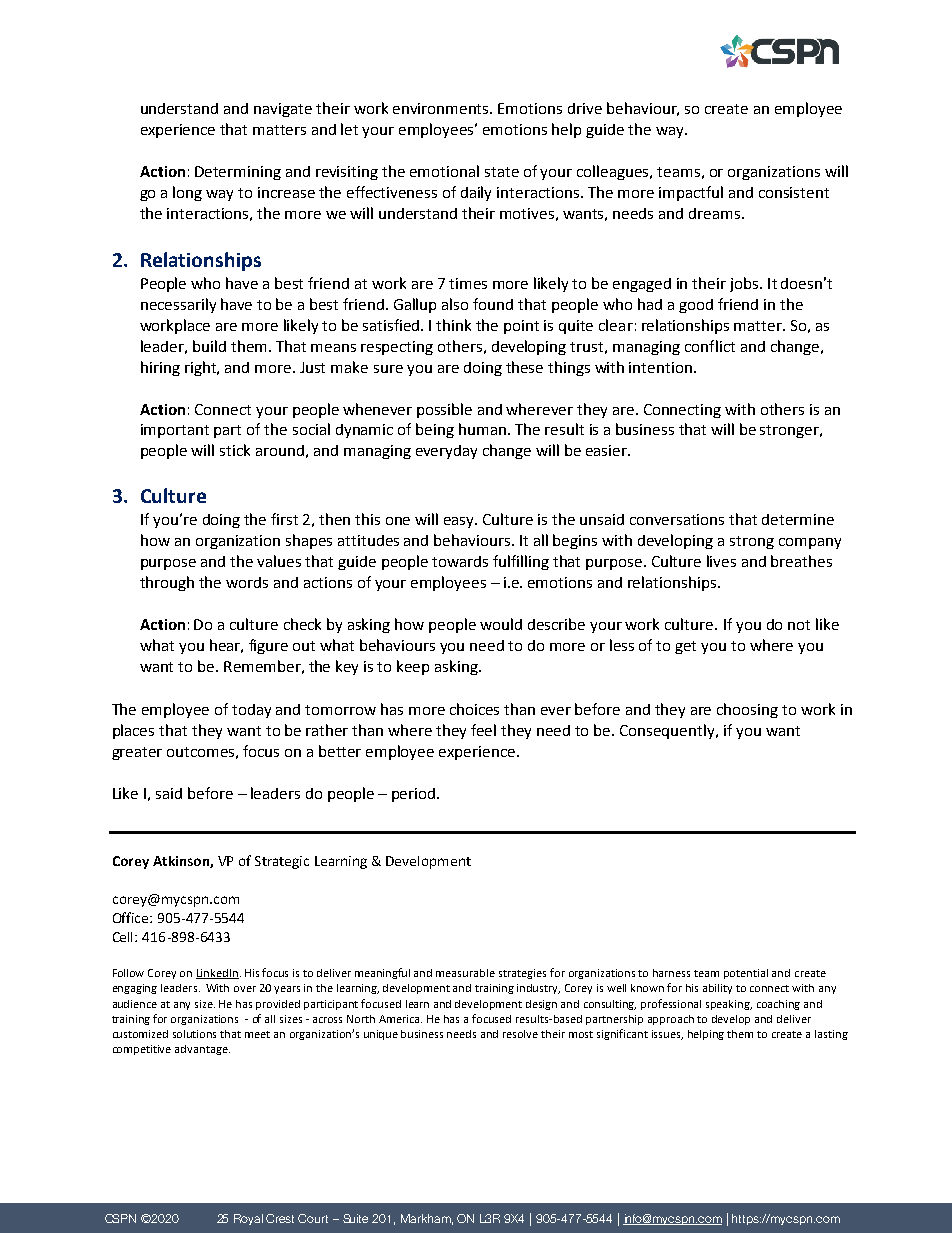 The width and height of the screenshot is (952, 1233). I want to click on state, so click(502, 172).
